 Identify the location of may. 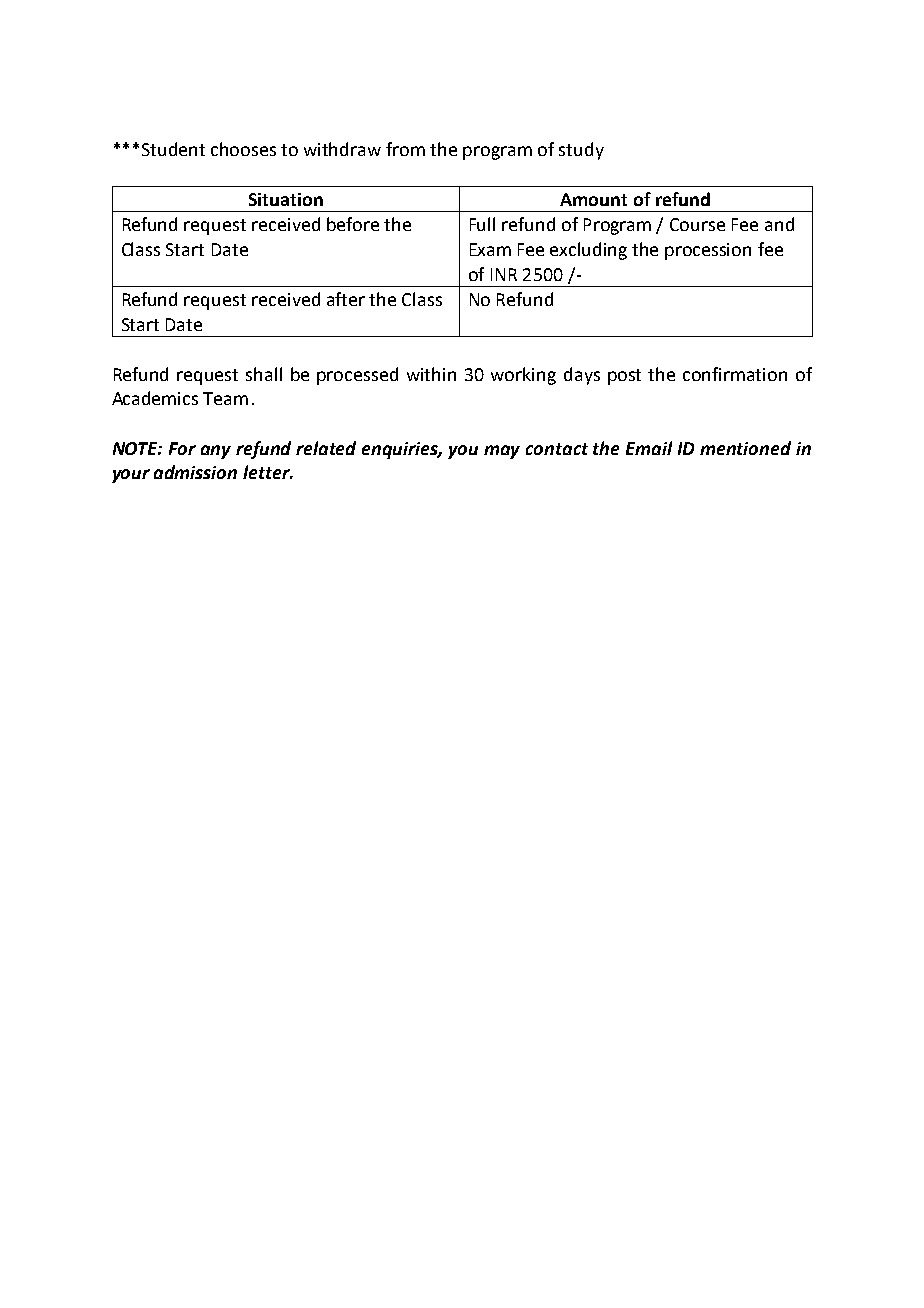
(502, 452).
